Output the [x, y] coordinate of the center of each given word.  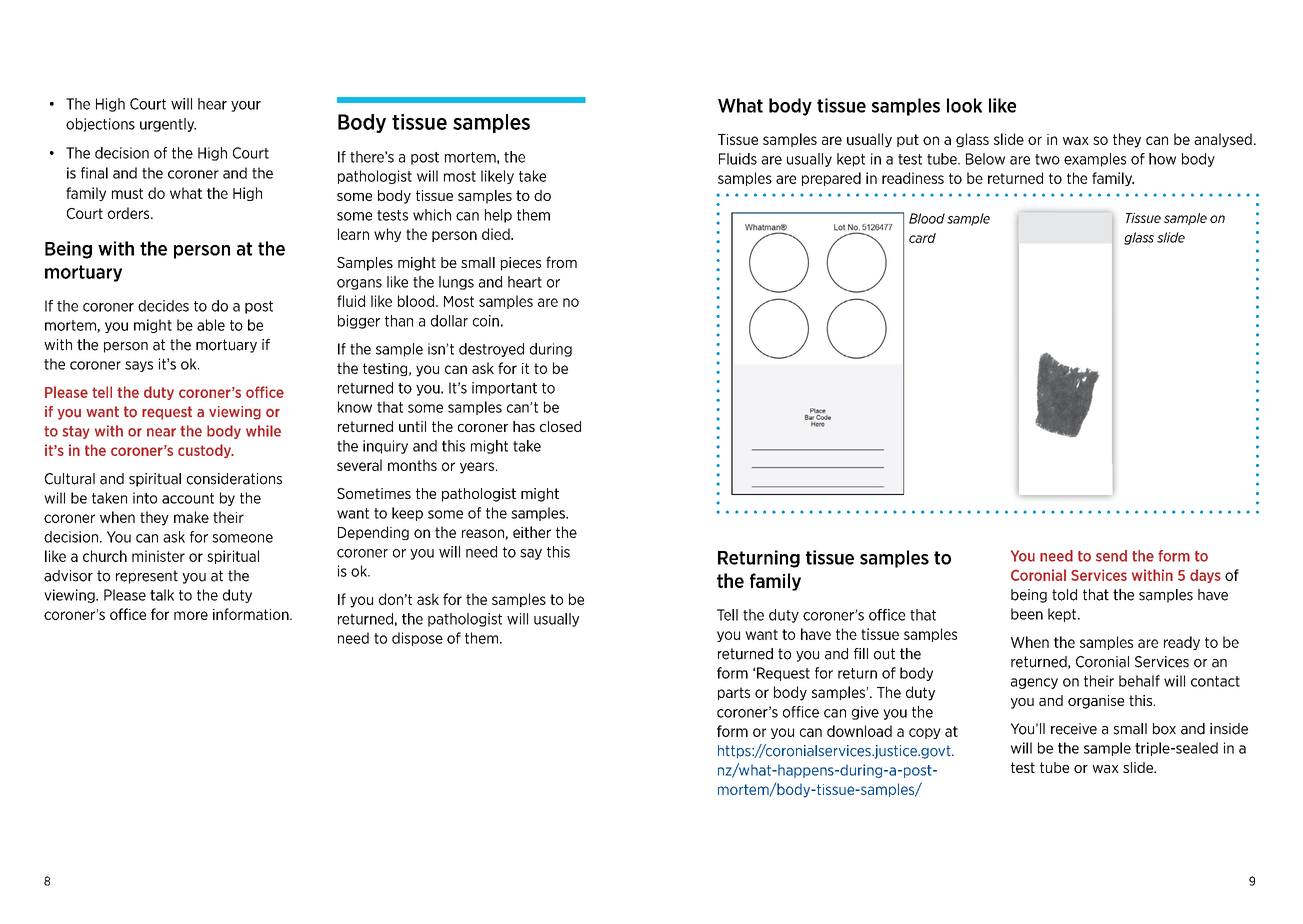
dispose [417, 639]
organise [1096, 702]
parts [734, 693]
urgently [168, 125]
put [908, 140]
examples [1095, 160]
